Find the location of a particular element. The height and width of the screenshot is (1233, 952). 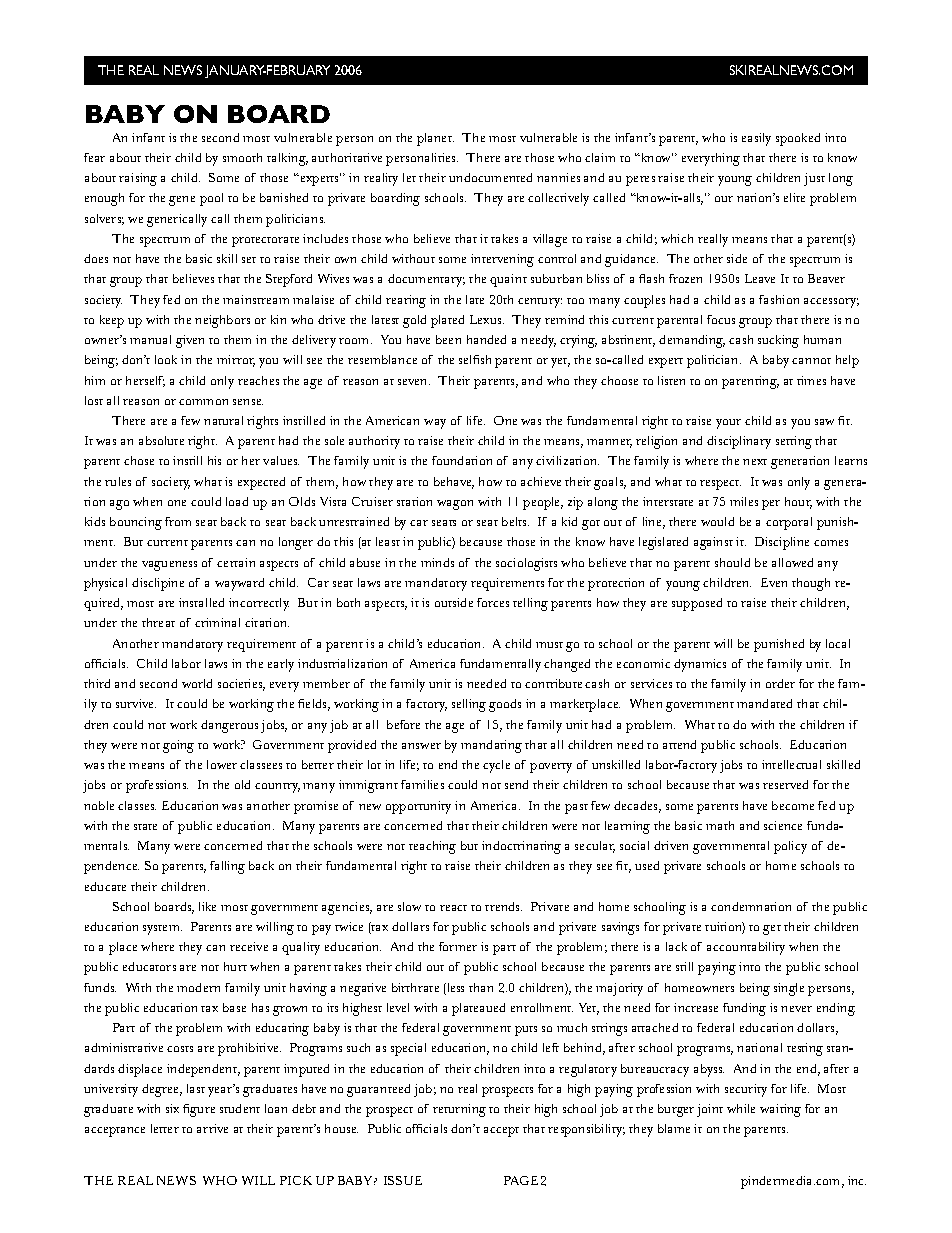

letter is located at coordinates (165, 1128).
